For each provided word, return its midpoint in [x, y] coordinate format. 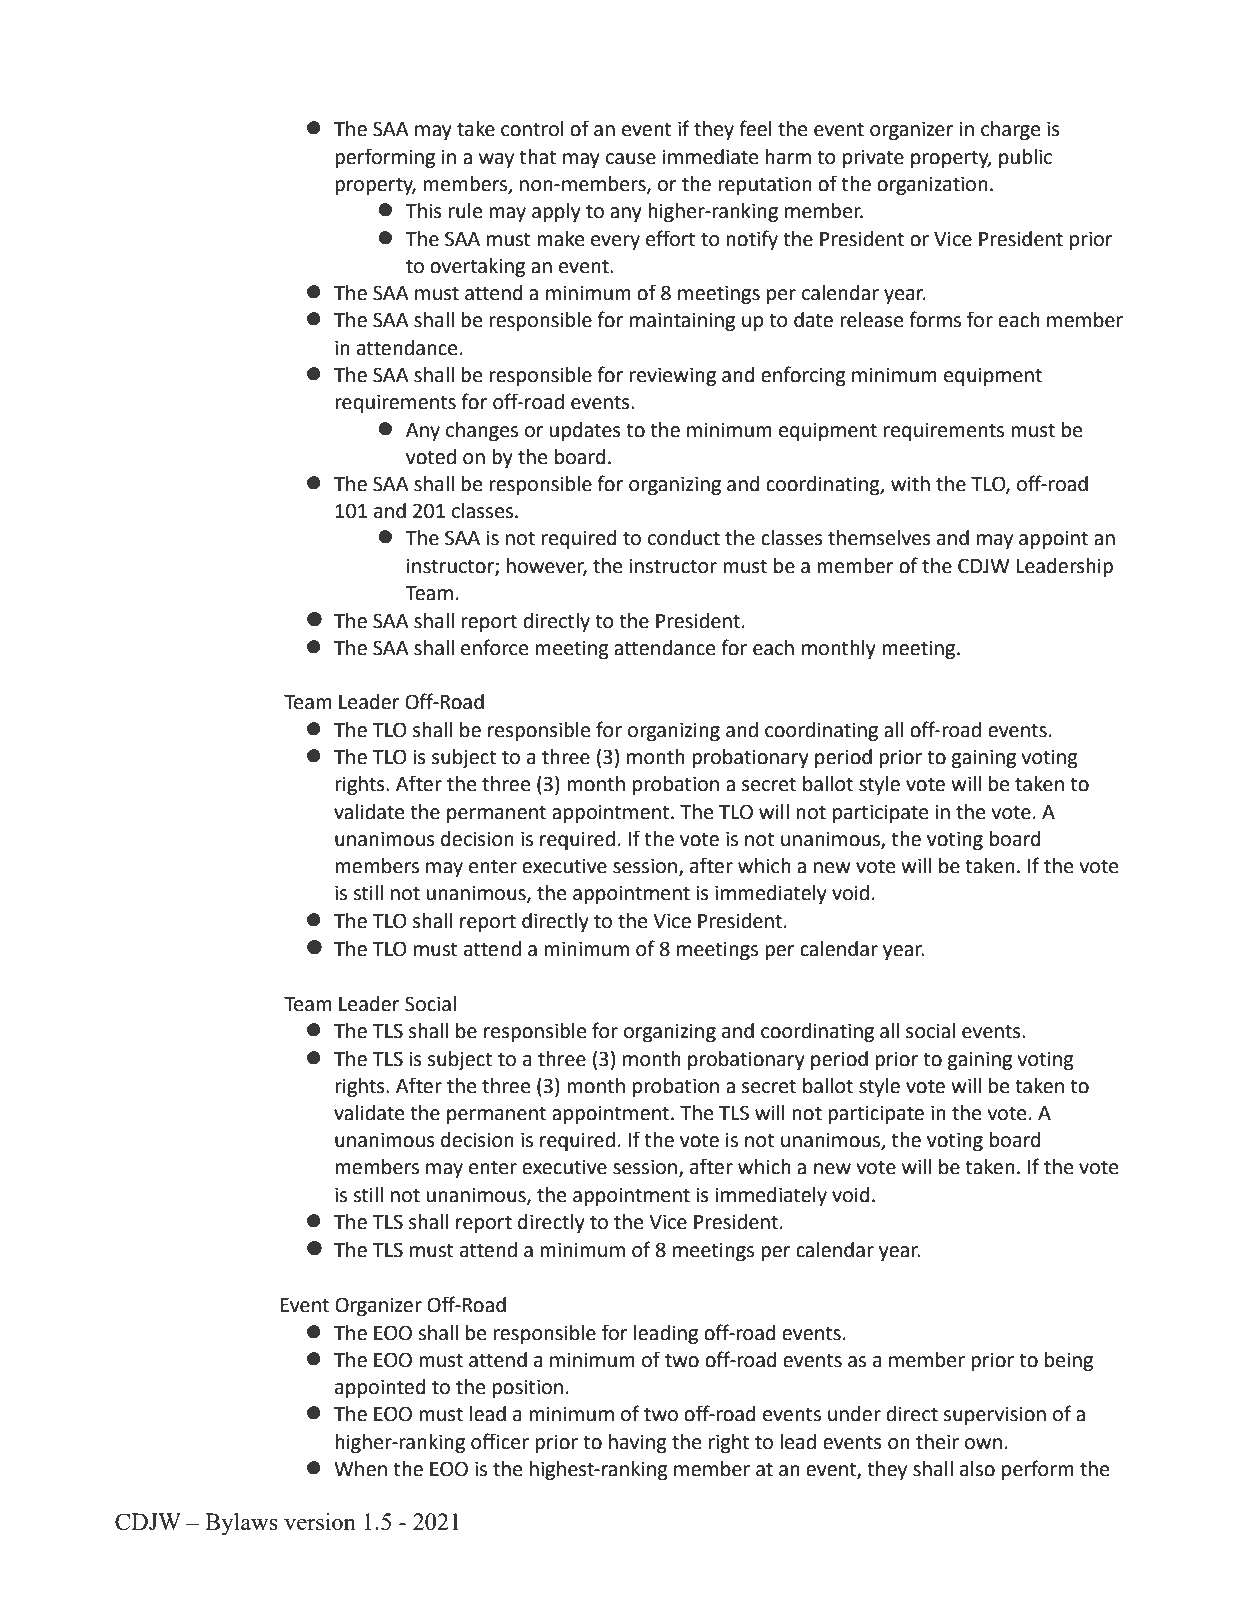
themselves [879, 538]
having [638, 1444]
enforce [494, 647]
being [1069, 1362]
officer [500, 1441]
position [527, 1389]
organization [932, 186]
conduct [684, 538]
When [360, 1469]
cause [631, 159]
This [423, 211]
